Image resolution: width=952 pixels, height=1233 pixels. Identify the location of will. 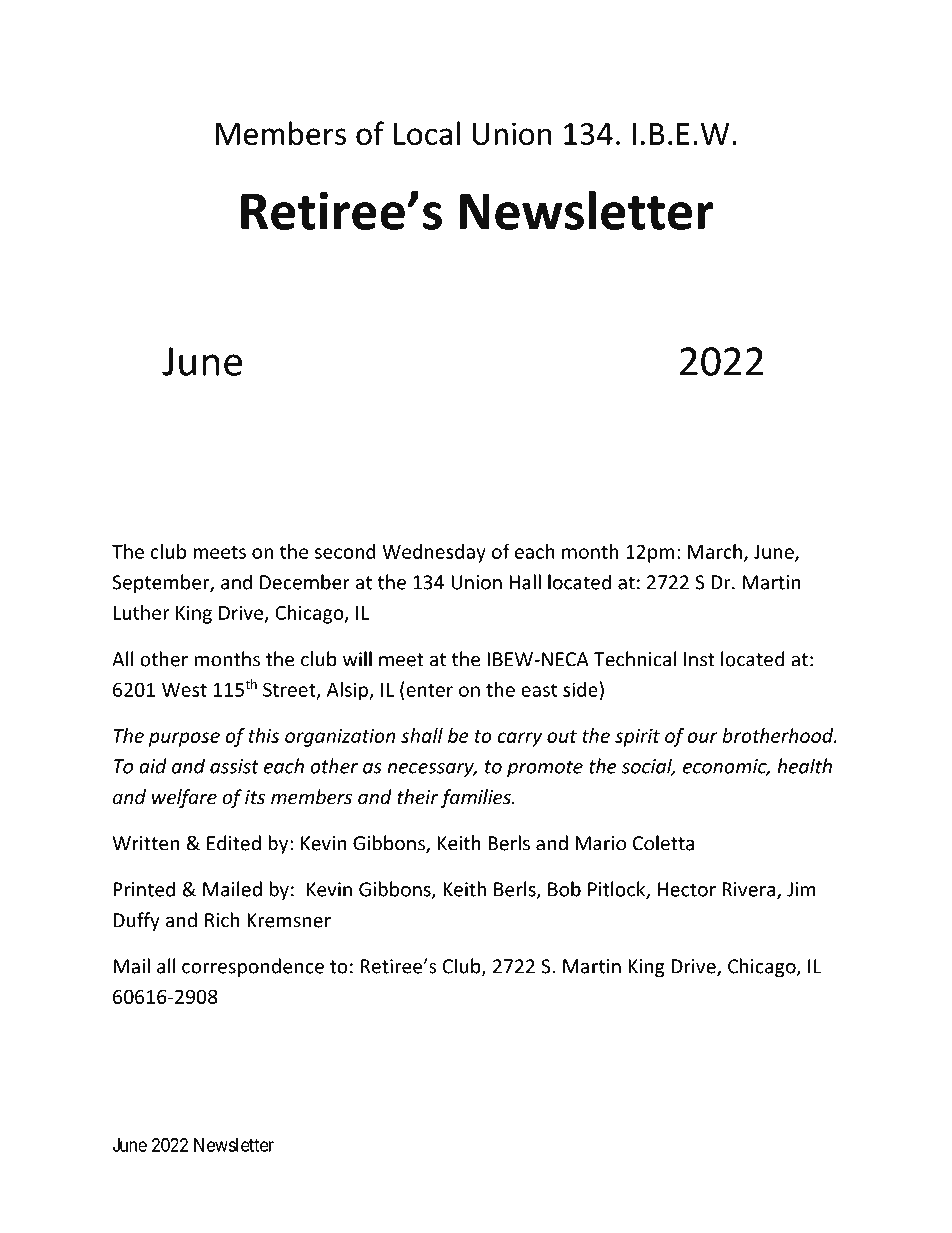
(357, 659).
